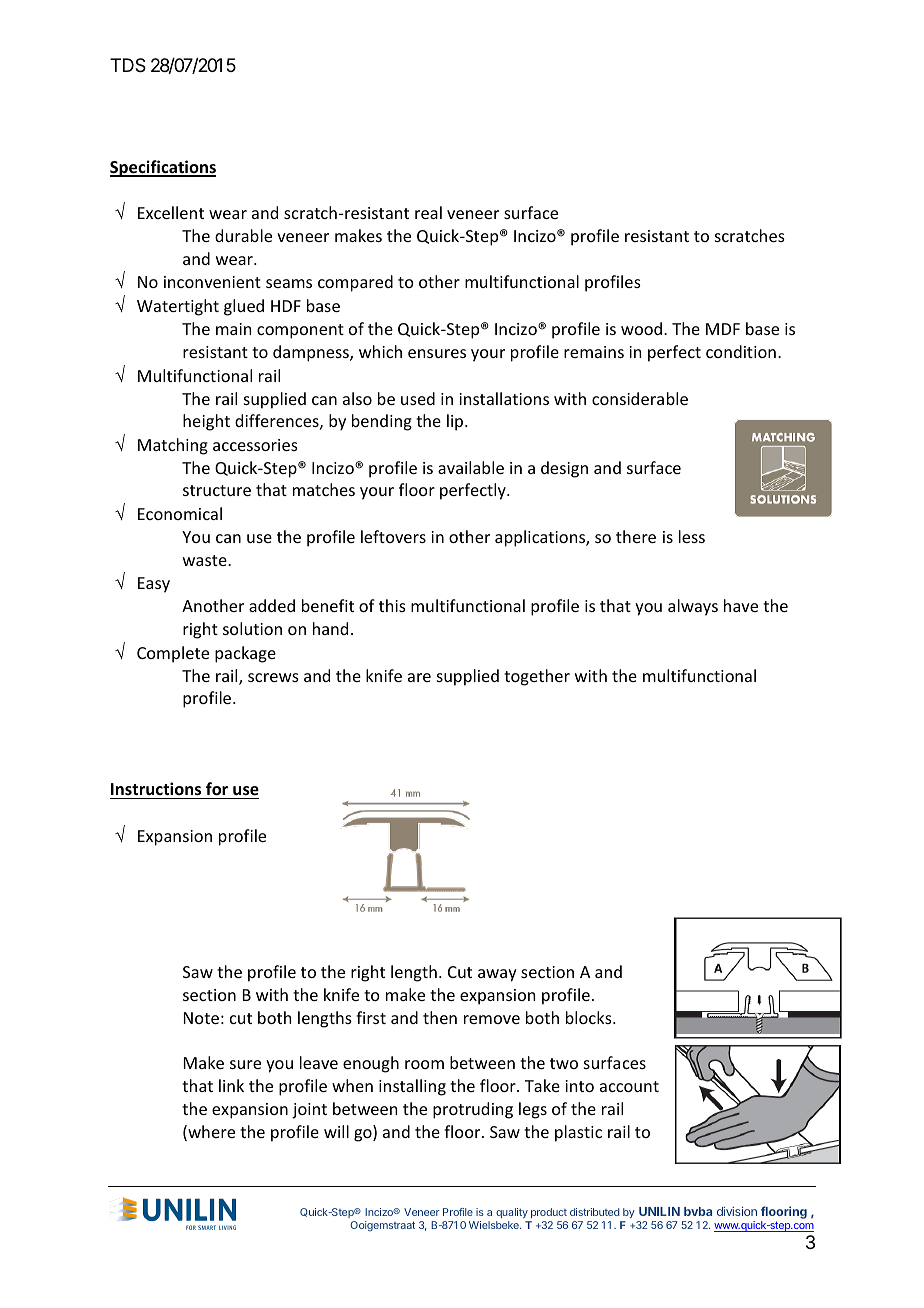  Describe the element at coordinates (128, 65) in the document. I see `TDS` at that location.
